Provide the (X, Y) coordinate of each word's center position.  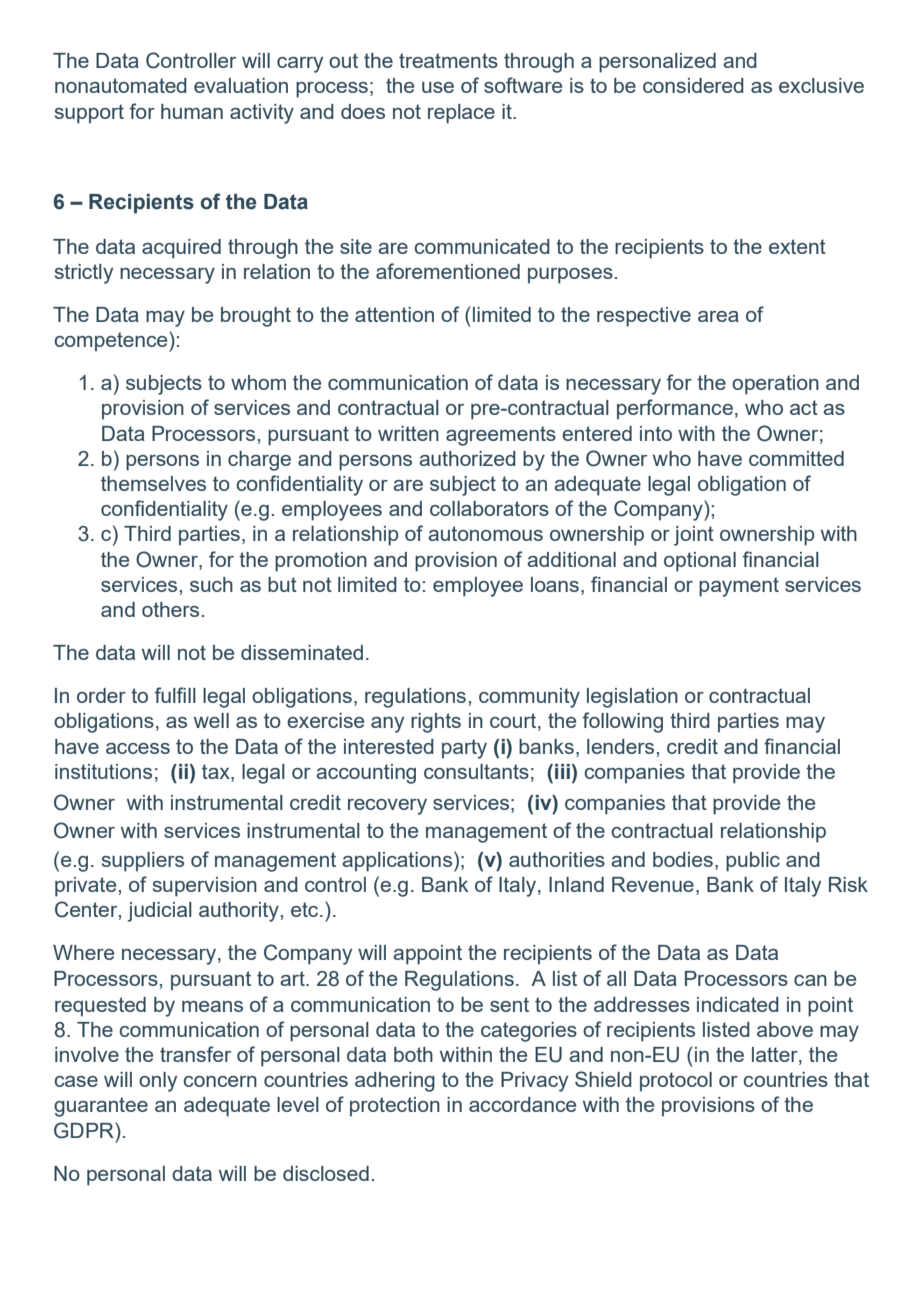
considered (693, 85)
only (158, 1082)
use (438, 87)
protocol (676, 1082)
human (192, 111)
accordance (522, 1104)
